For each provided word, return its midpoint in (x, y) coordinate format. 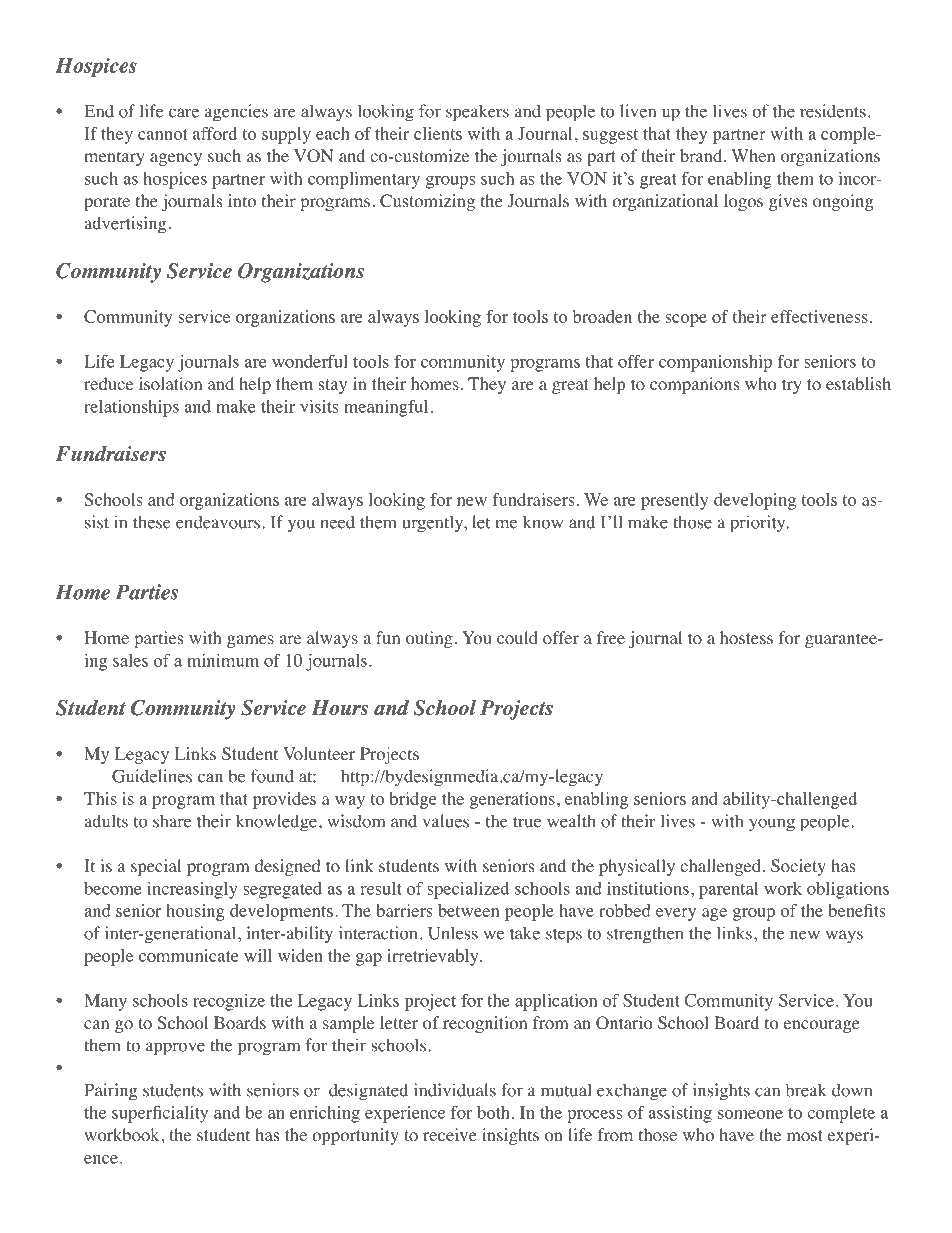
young (772, 825)
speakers (477, 113)
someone (750, 1114)
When (753, 155)
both (493, 1112)
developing (755, 501)
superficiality (160, 1114)
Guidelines (152, 776)
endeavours (218, 522)
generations (512, 800)
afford (215, 133)
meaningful (386, 408)
